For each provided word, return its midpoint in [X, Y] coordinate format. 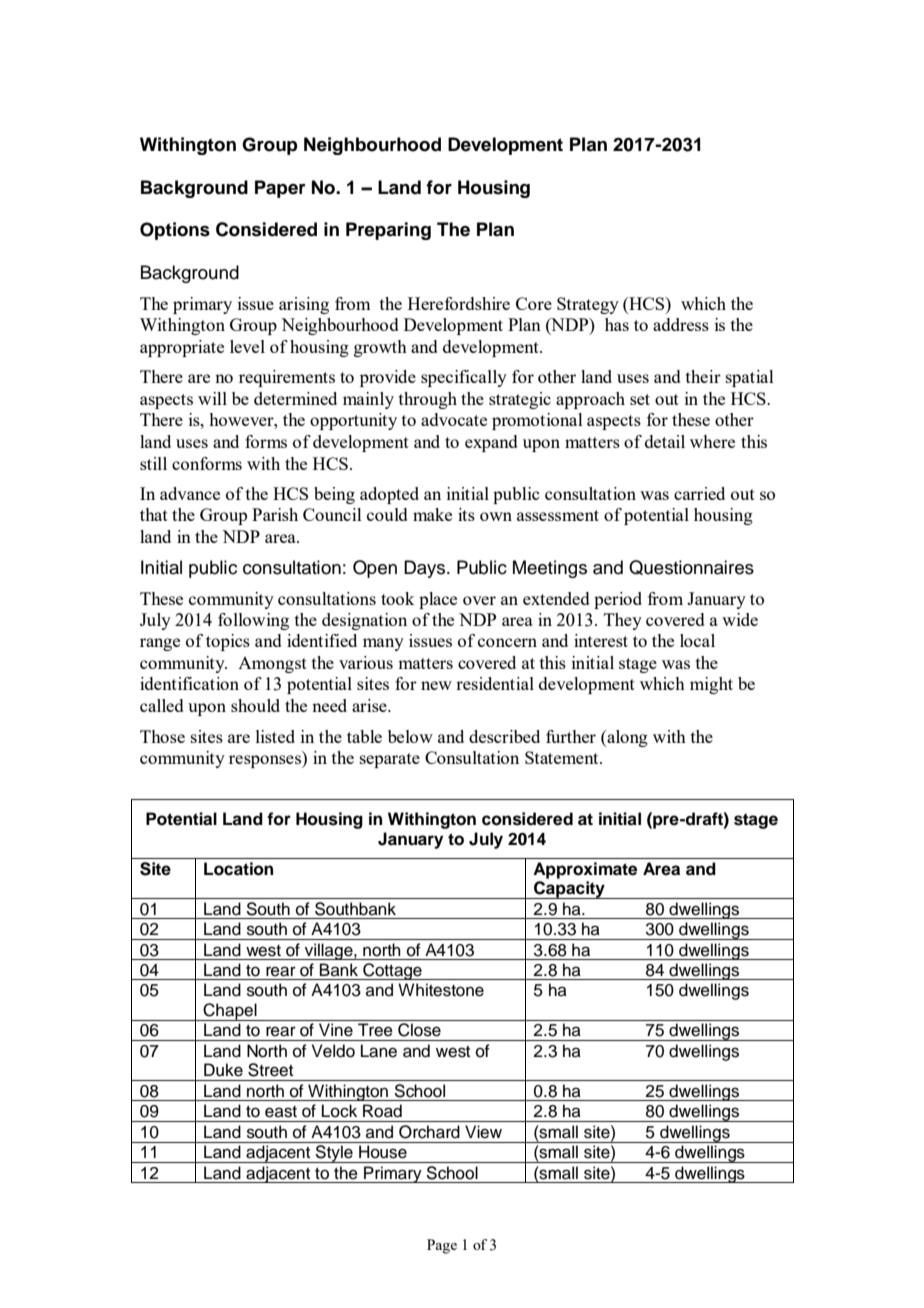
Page [442, 1246]
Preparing [388, 231]
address [681, 324]
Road [382, 1111]
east [281, 1112]
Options [175, 231]
